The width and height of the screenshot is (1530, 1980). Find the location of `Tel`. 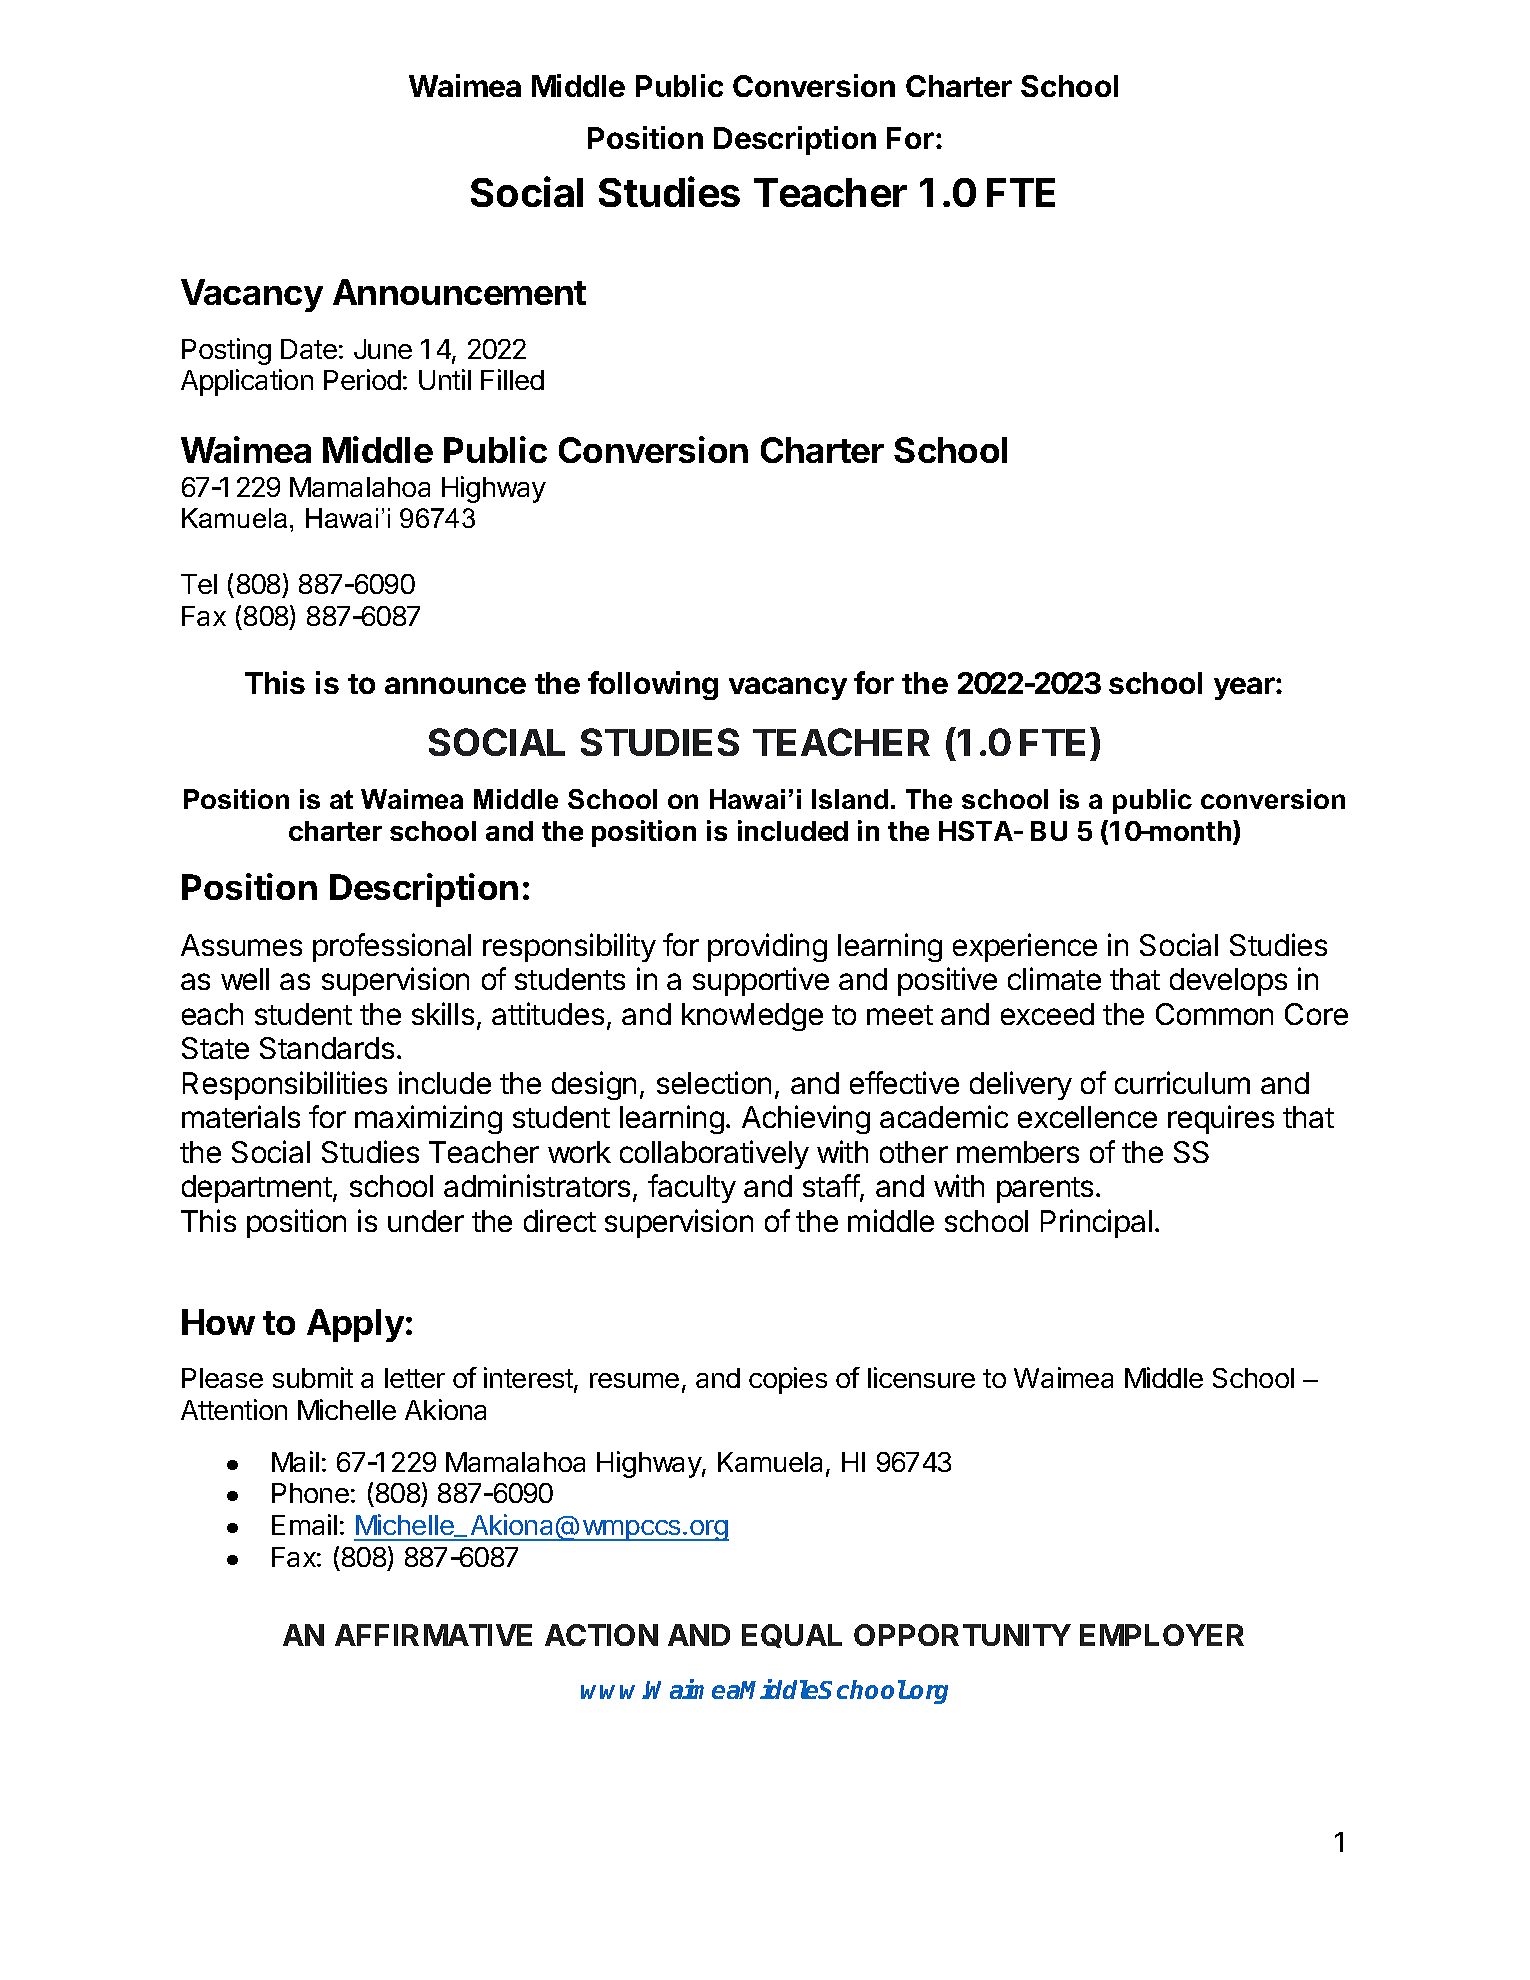

Tel is located at coordinates (199, 584).
